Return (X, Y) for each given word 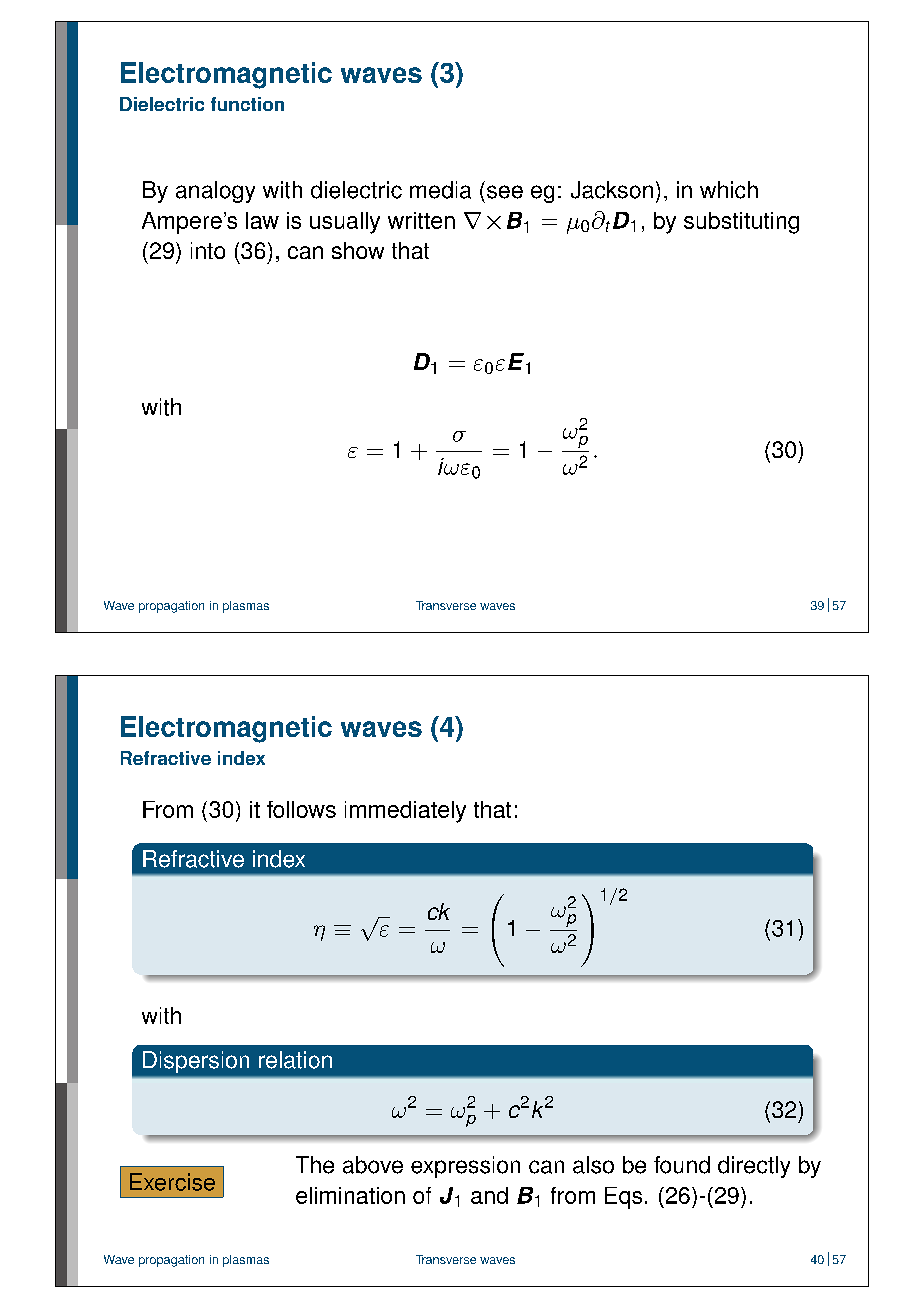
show (358, 250)
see (505, 192)
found (682, 1165)
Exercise (172, 1182)
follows (301, 809)
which (729, 190)
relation (295, 1060)
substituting (741, 223)
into (208, 250)
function (247, 104)
